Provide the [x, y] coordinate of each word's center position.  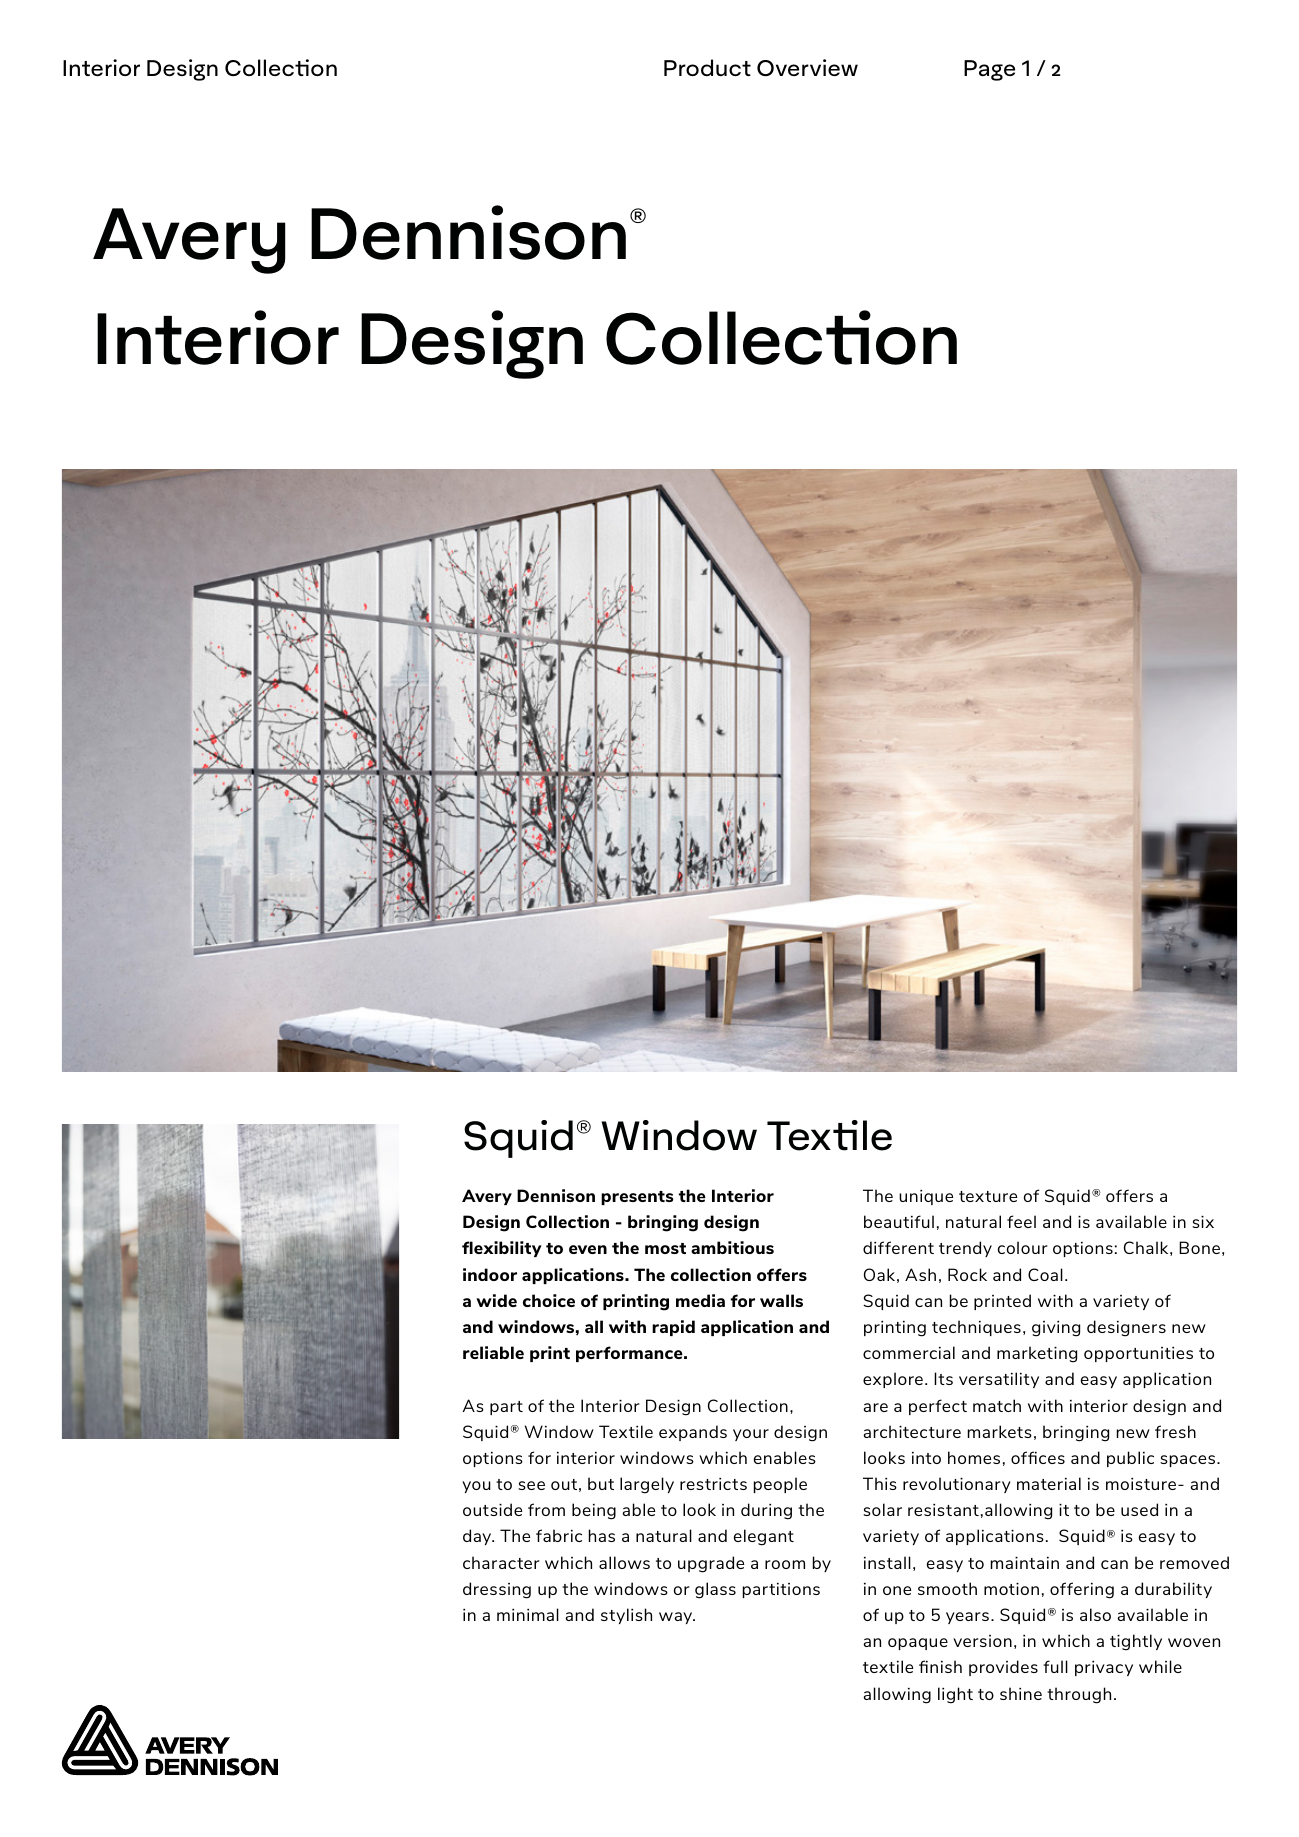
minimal [528, 1614]
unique [926, 1197]
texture [988, 1196]
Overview [807, 68]
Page [989, 70]
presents [637, 1198]
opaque [918, 1644]
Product [707, 67]
